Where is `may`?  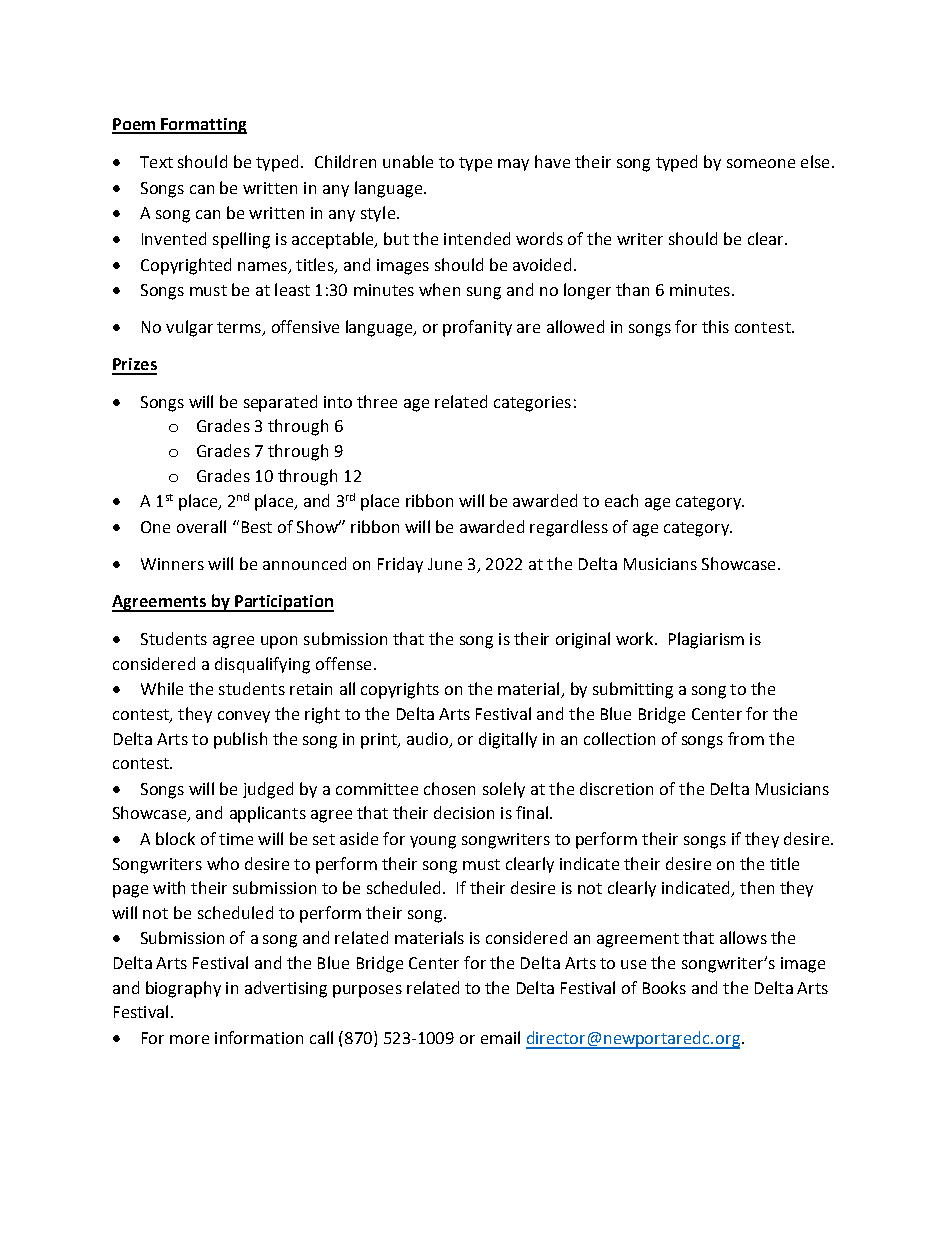
may is located at coordinates (513, 165).
